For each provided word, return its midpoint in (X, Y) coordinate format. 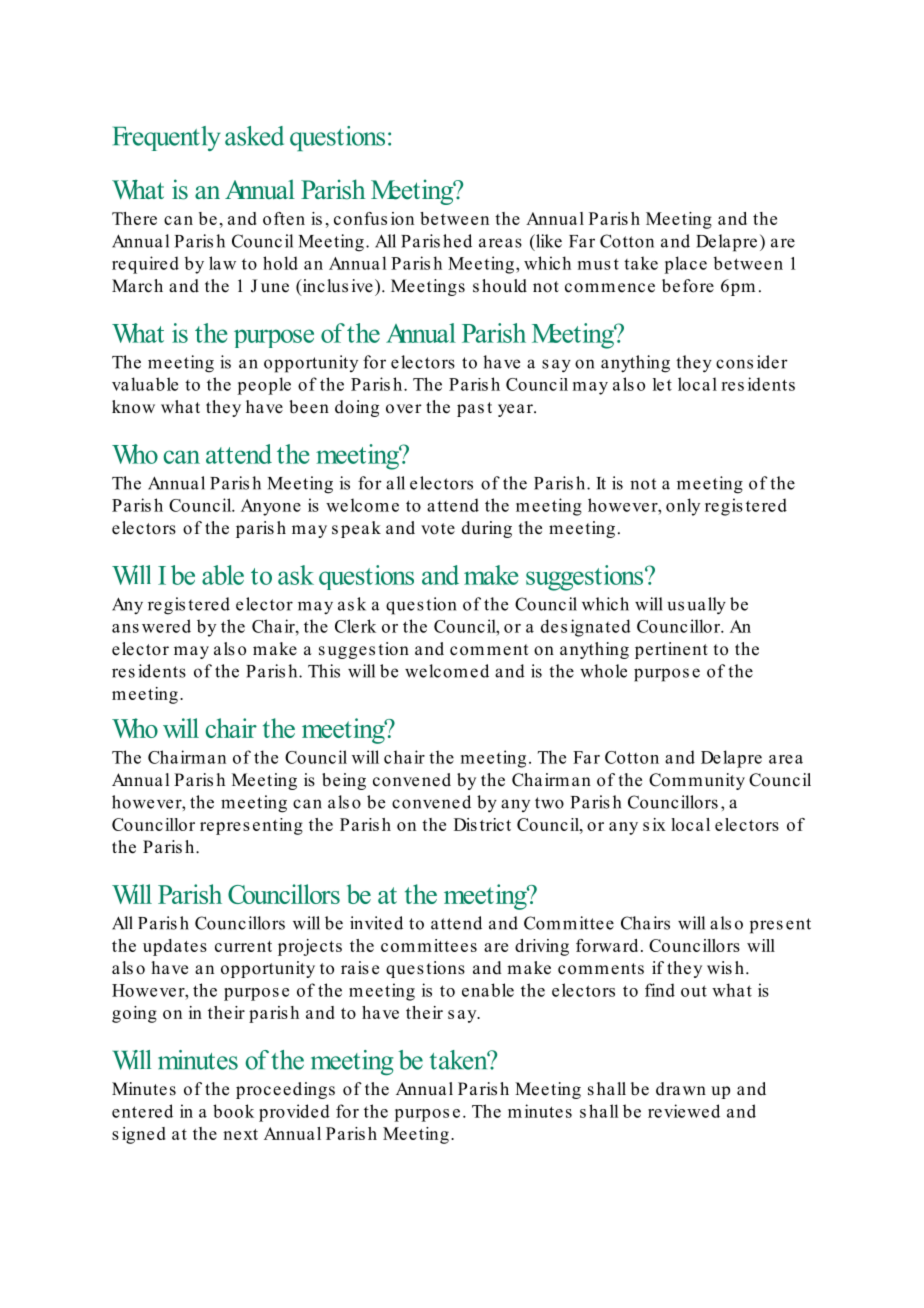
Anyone (271, 507)
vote (438, 529)
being (344, 781)
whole (603, 671)
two (549, 803)
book (233, 1111)
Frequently (167, 138)
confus (360, 218)
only (683, 507)
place (685, 265)
